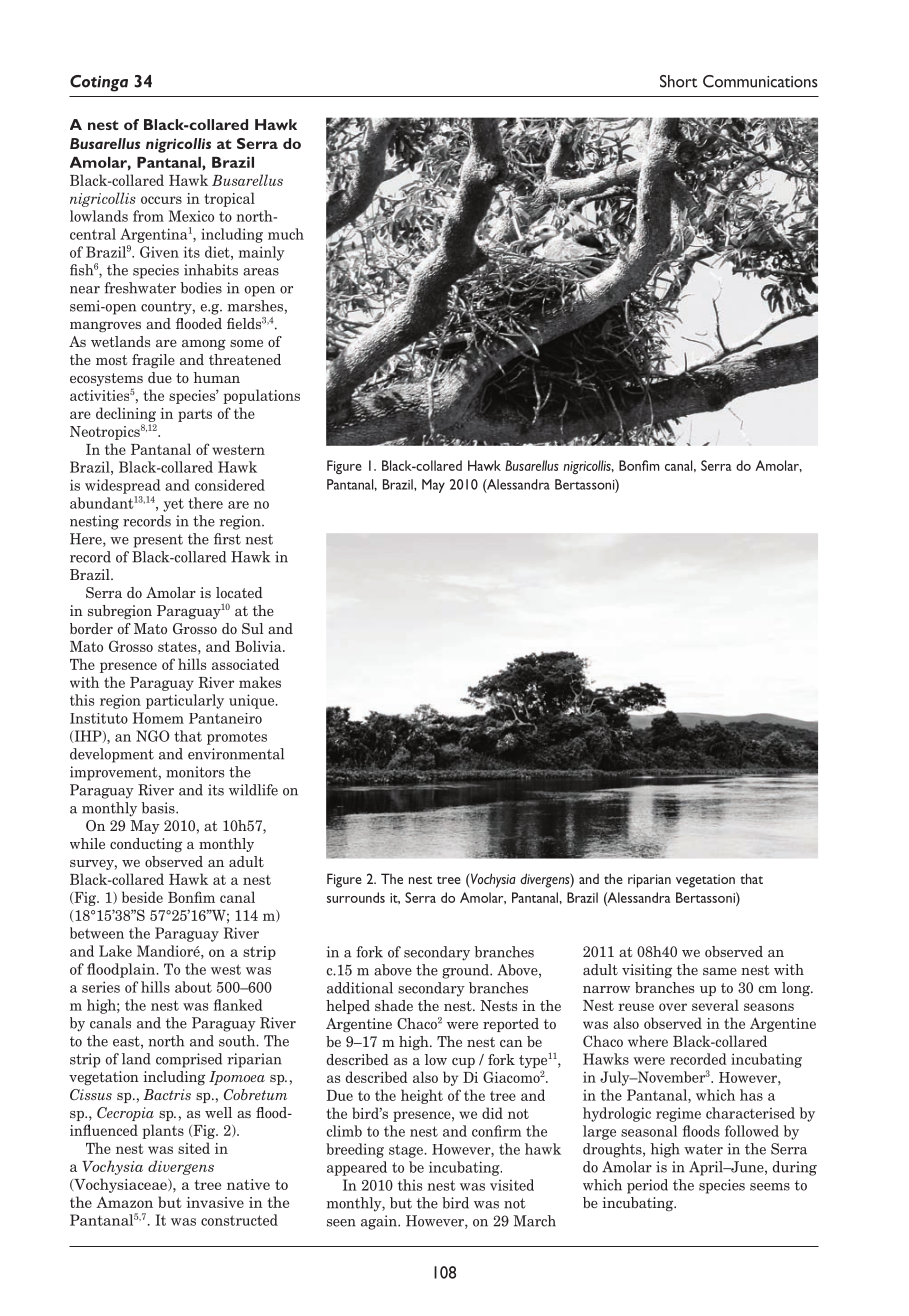  What do you see at coordinates (185, 701) in the screenshot?
I see `particularly` at bounding box center [185, 701].
